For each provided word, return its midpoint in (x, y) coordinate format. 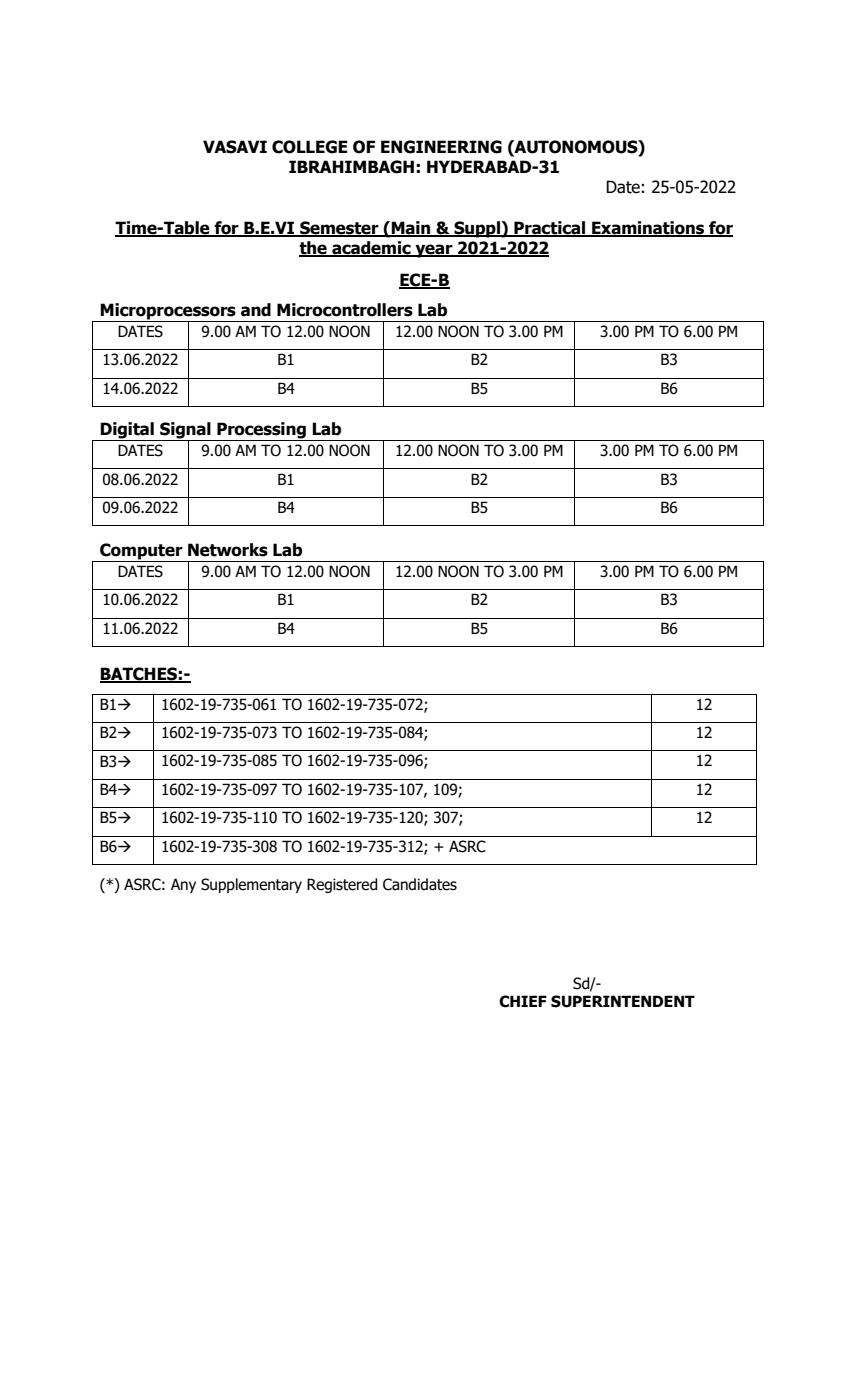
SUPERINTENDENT (623, 1001)
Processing (261, 431)
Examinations (648, 228)
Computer (141, 552)
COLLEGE (310, 147)
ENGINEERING (441, 147)
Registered (342, 885)
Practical (549, 228)
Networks (228, 550)
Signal (185, 431)
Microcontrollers (345, 310)
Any (183, 885)
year (434, 251)
